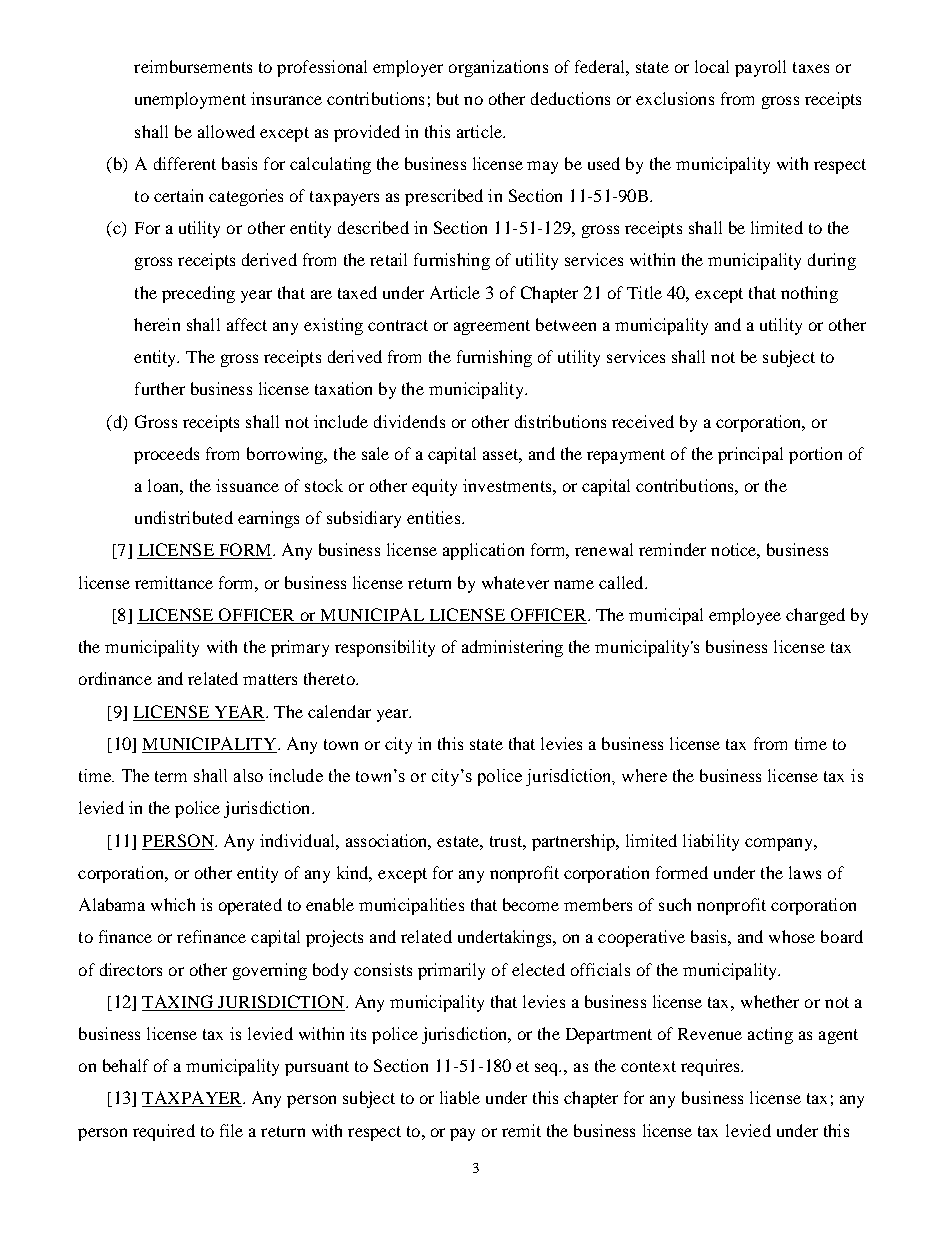 The image size is (952, 1233). I want to click on dividends, so click(409, 421).
